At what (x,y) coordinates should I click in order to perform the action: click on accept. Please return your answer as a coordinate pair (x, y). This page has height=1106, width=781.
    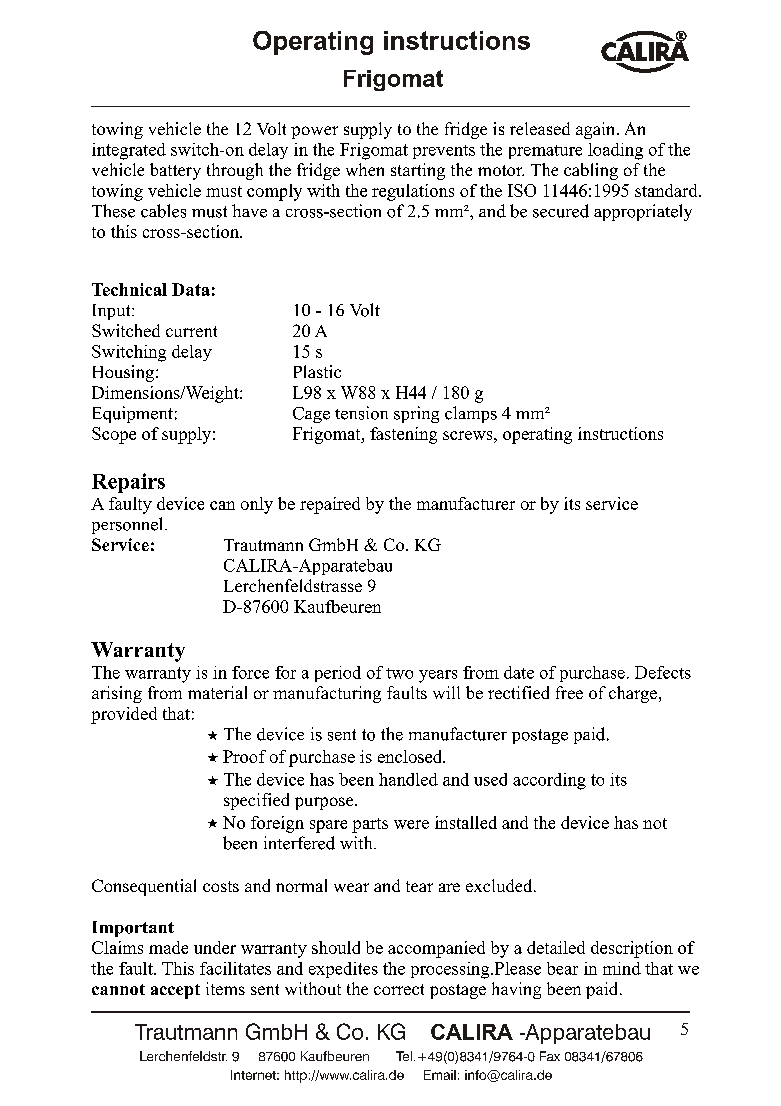
    Looking at the image, I should click on (175, 991).
